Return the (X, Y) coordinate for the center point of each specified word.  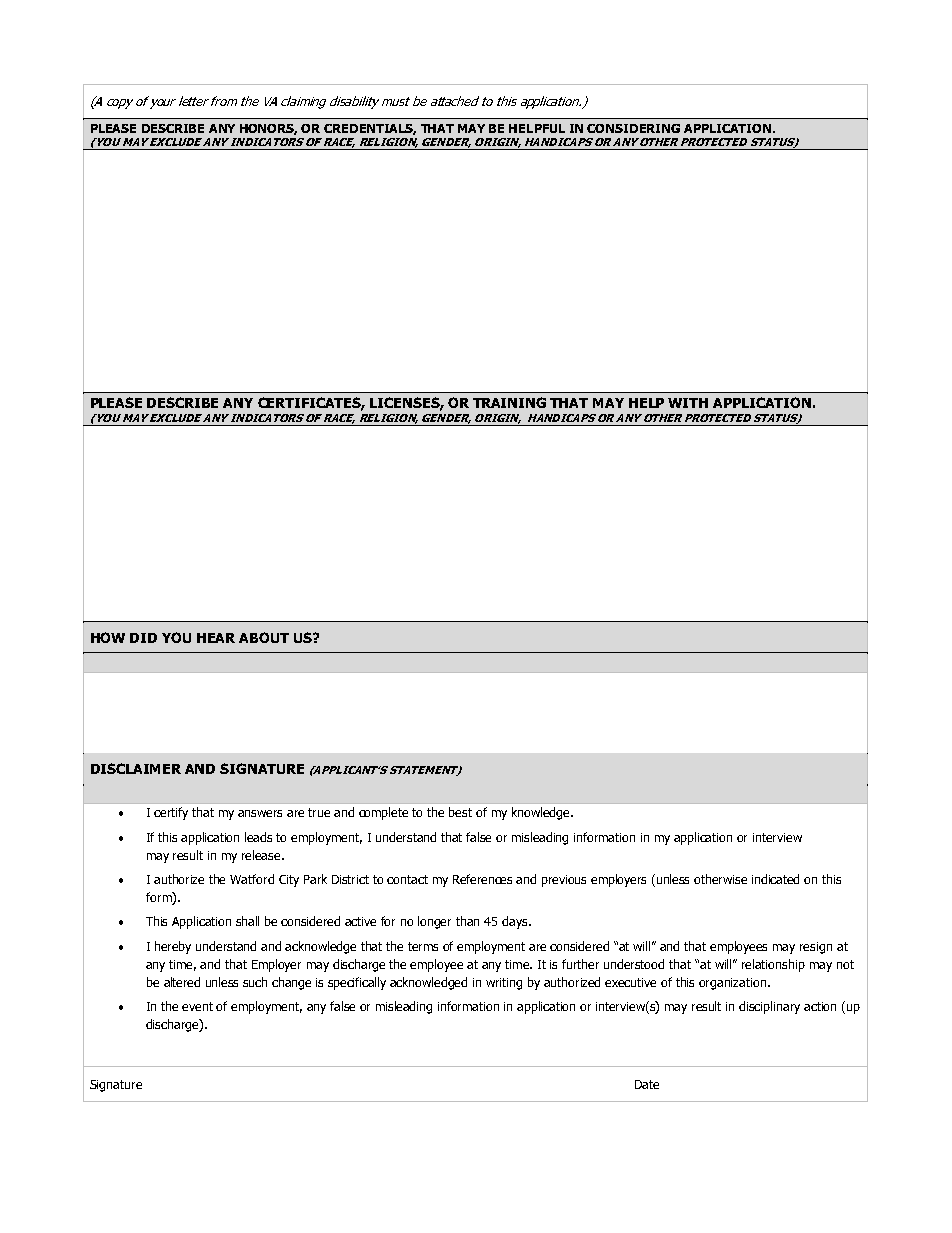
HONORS (268, 129)
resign (816, 948)
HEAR (216, 638)
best (460, 812)
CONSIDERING (633, 128)
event (197, 1006)
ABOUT (264, 637)
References (482, 879)
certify (171, 813)
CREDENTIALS (370, 129)
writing (504, 984)
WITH (688, 403)
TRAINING (509, 402)
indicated (775, 879)
